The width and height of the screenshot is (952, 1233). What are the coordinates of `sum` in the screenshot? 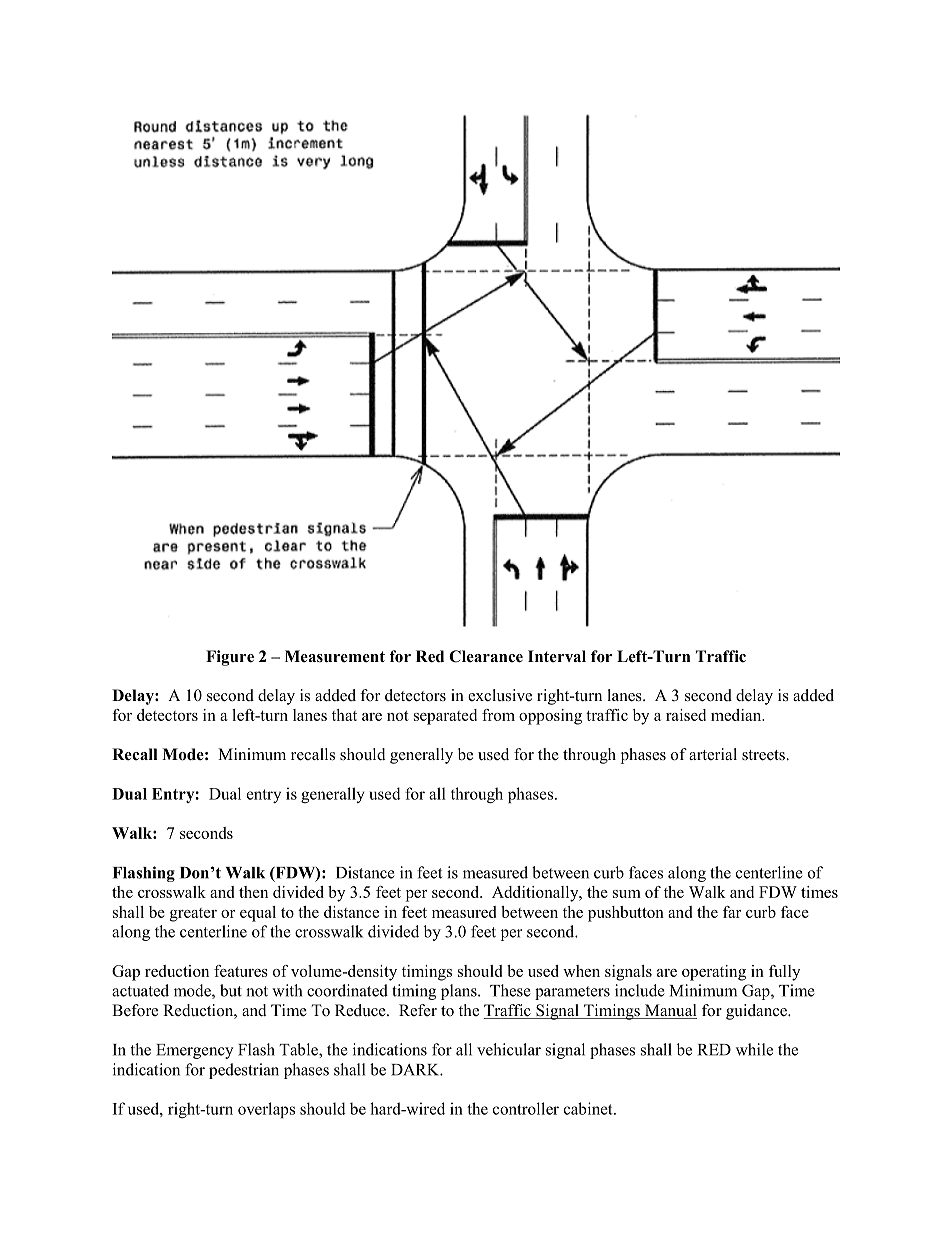 It's located at (627, 894).
